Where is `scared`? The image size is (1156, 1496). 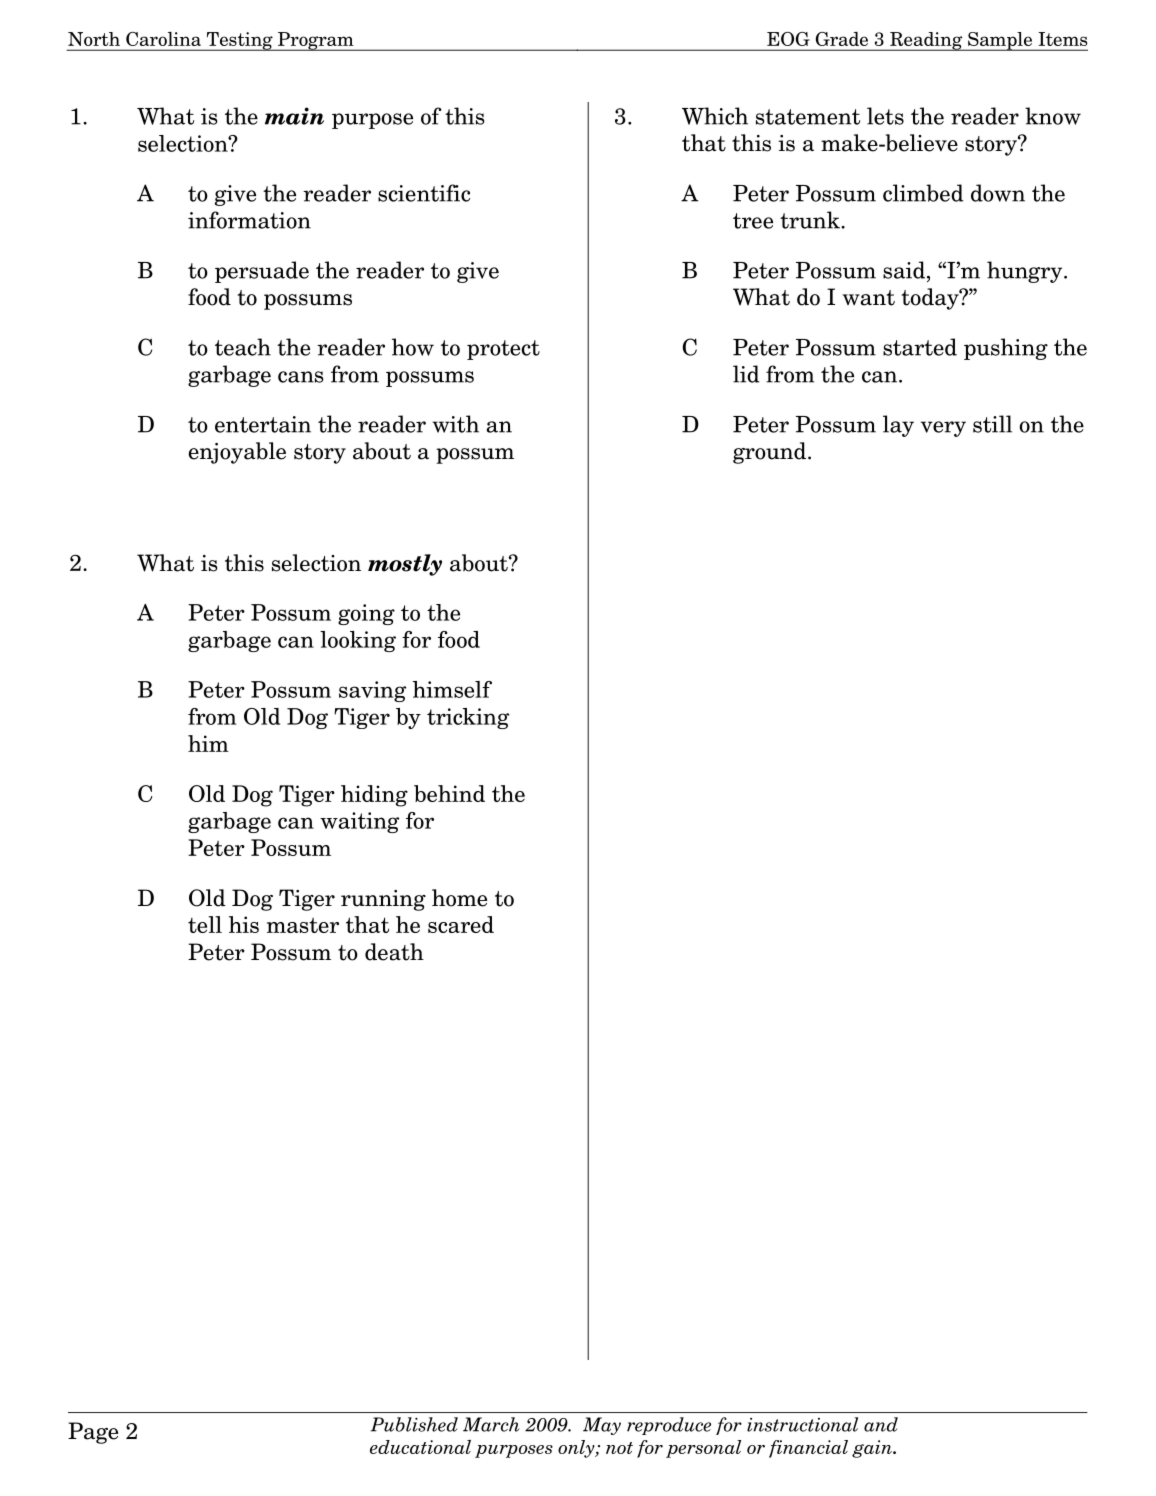 scared is located at coordinates (461, 924).
